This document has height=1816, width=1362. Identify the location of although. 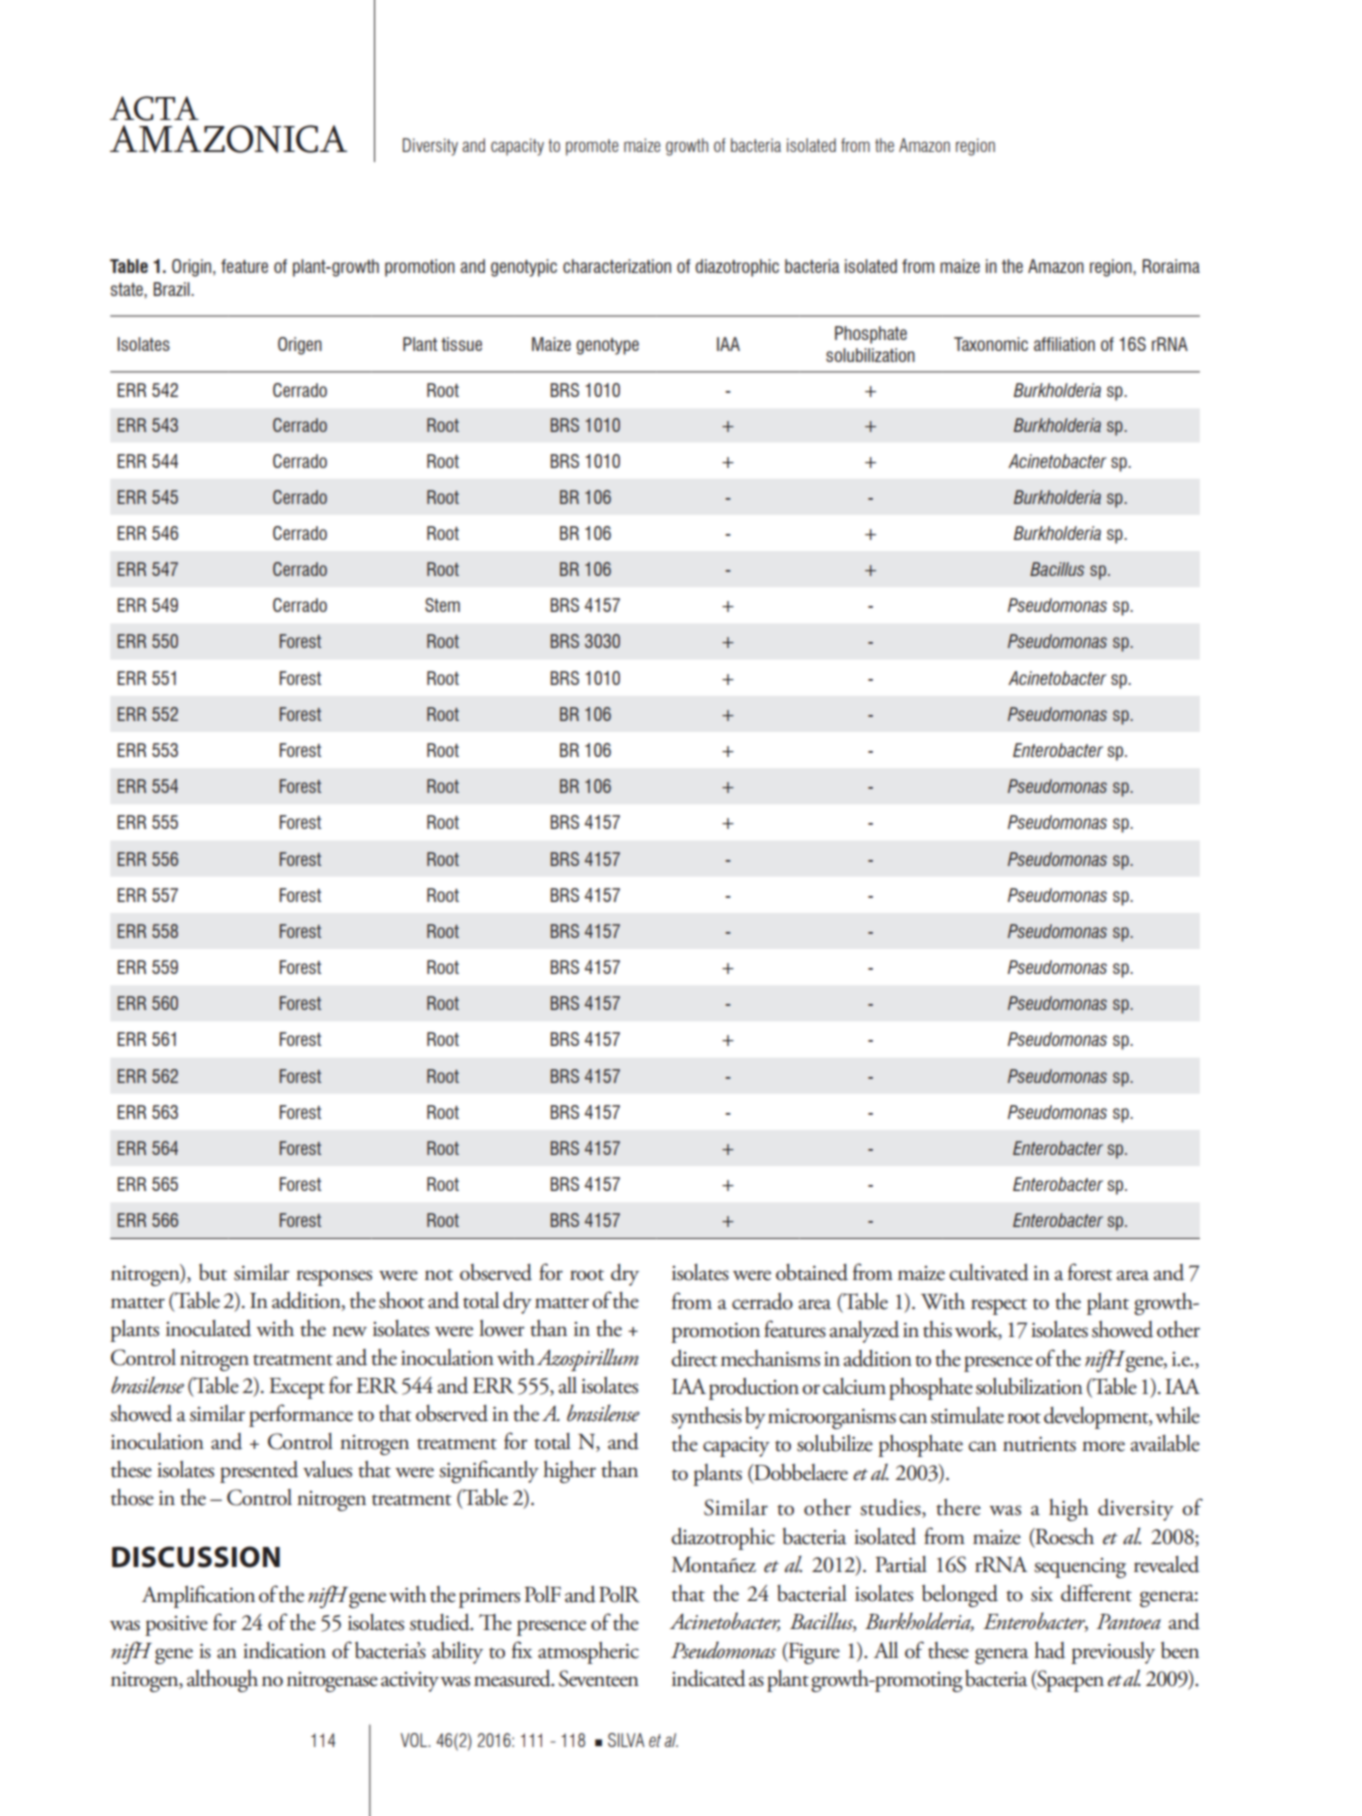
(222, 1681).
